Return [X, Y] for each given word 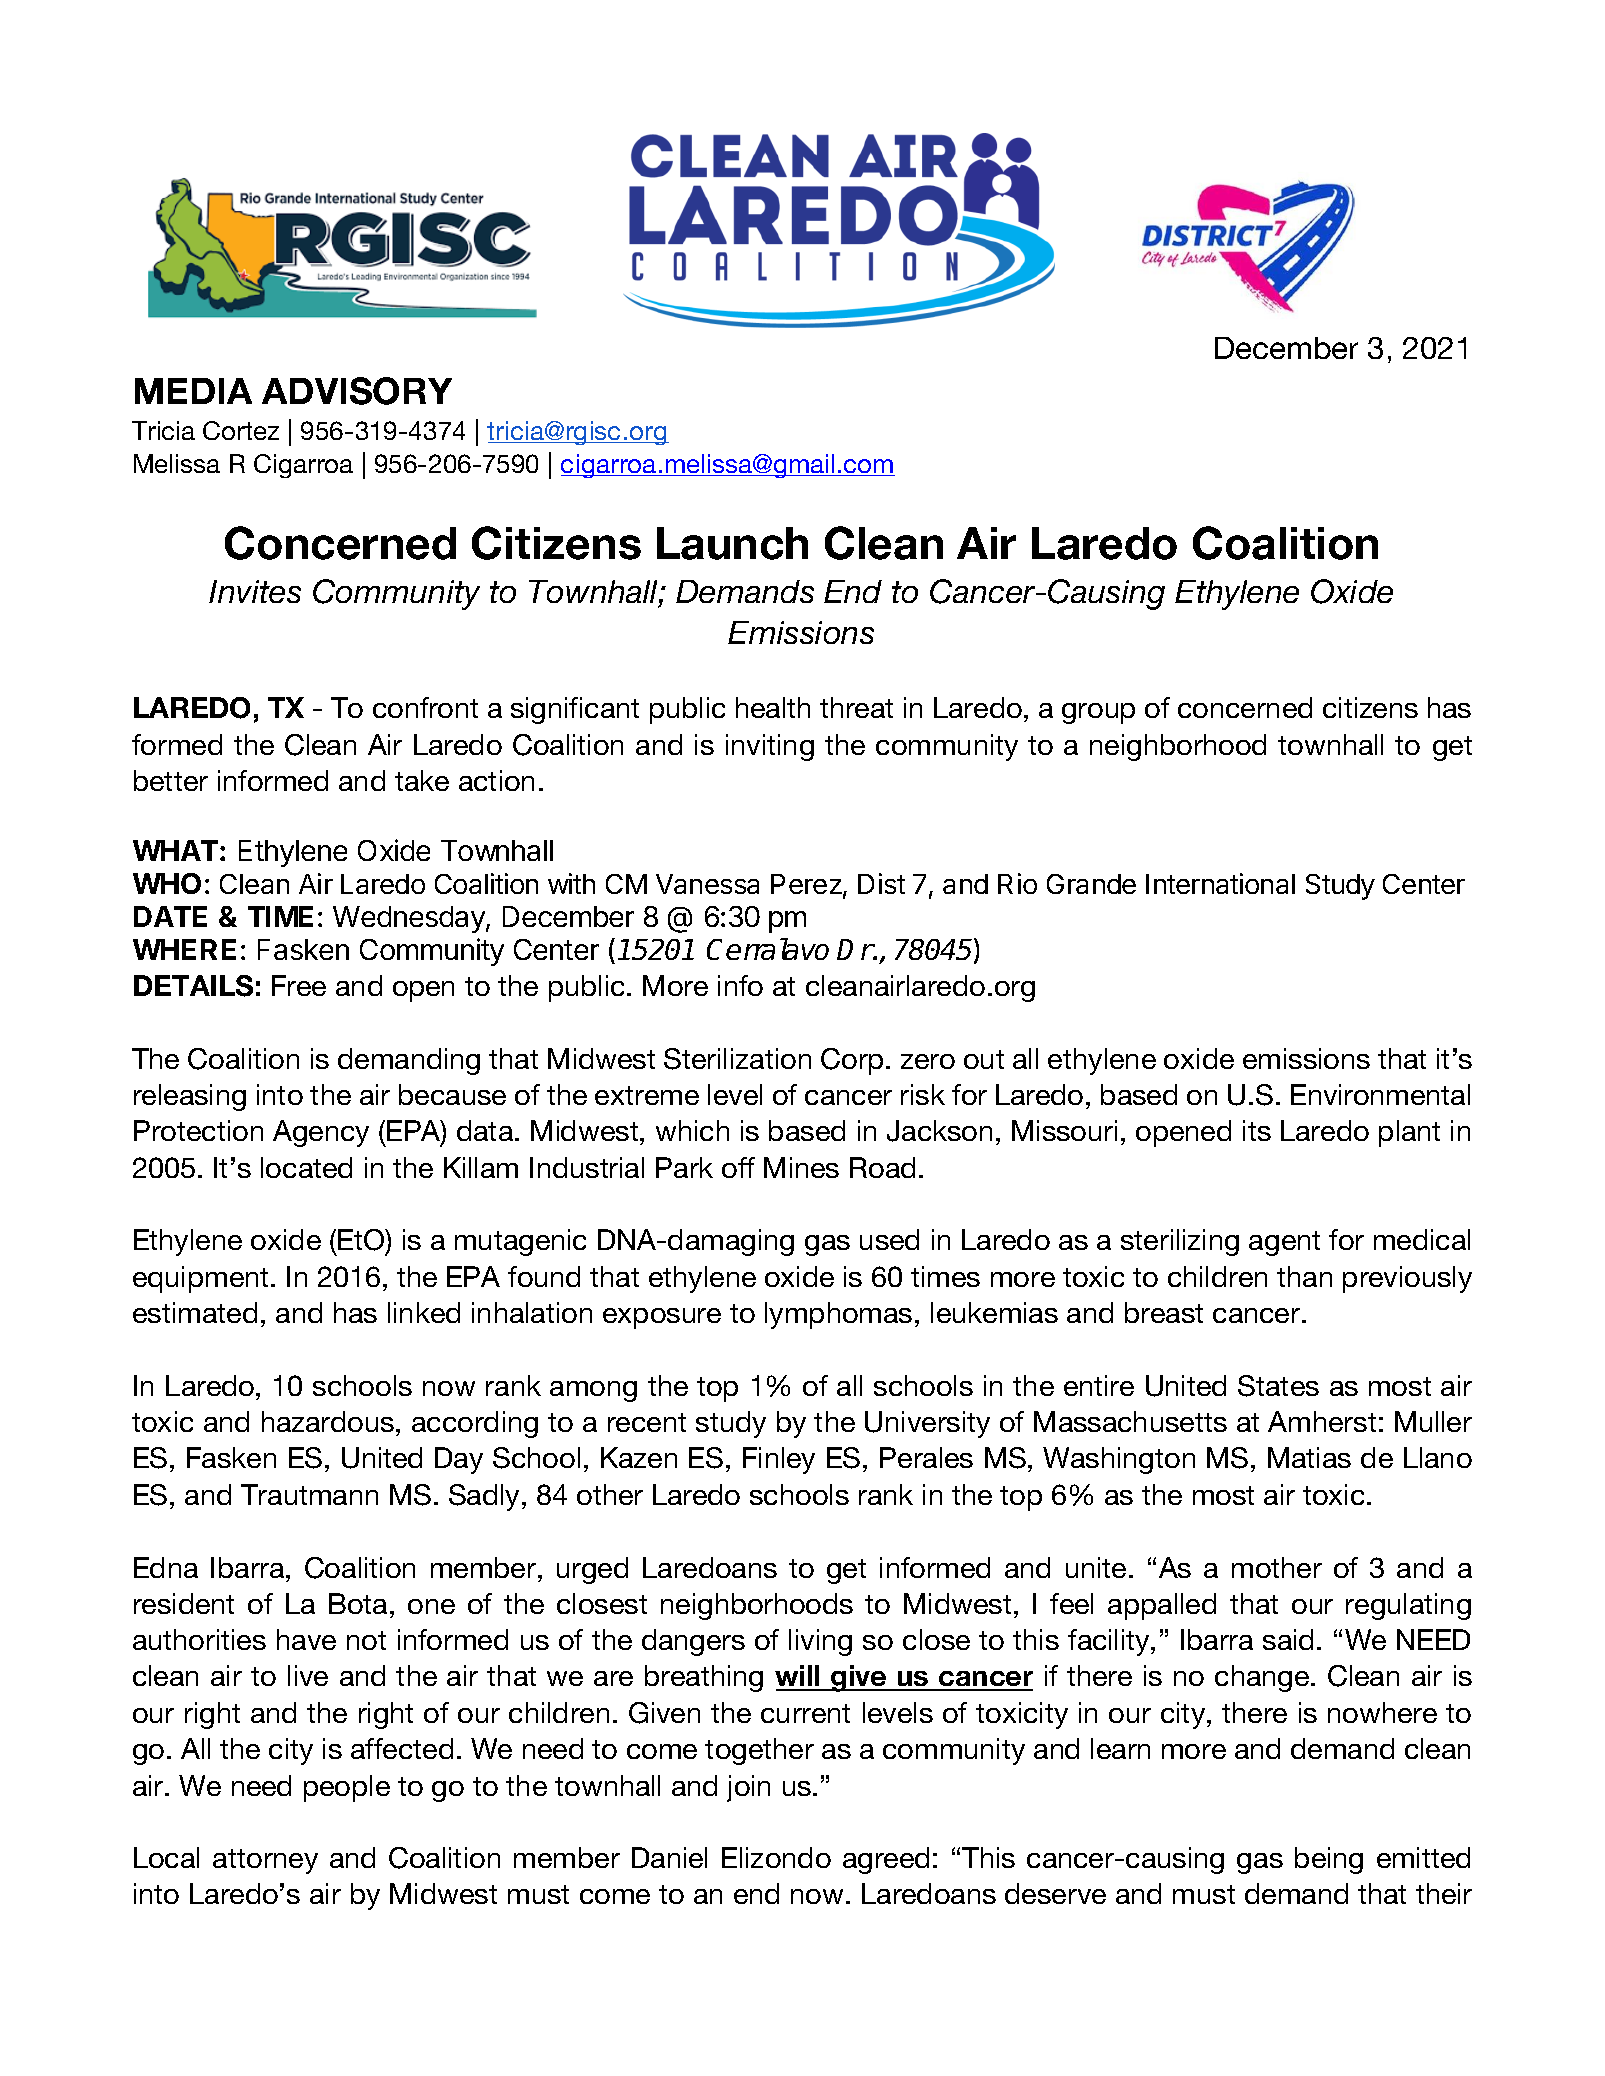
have [306, 1639]
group [1098, 713]
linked [424, 1312]
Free [299, 985]
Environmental [1380, 1094]
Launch [732, 543]
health [773, 707]
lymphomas [838, 1315]
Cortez [241, 430]
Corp [852, 1061]
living [820, 1642]
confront [425, 707]
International [1220, 883]
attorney [265, 1861]
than [1304, 1276]
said [1288, 1639]
